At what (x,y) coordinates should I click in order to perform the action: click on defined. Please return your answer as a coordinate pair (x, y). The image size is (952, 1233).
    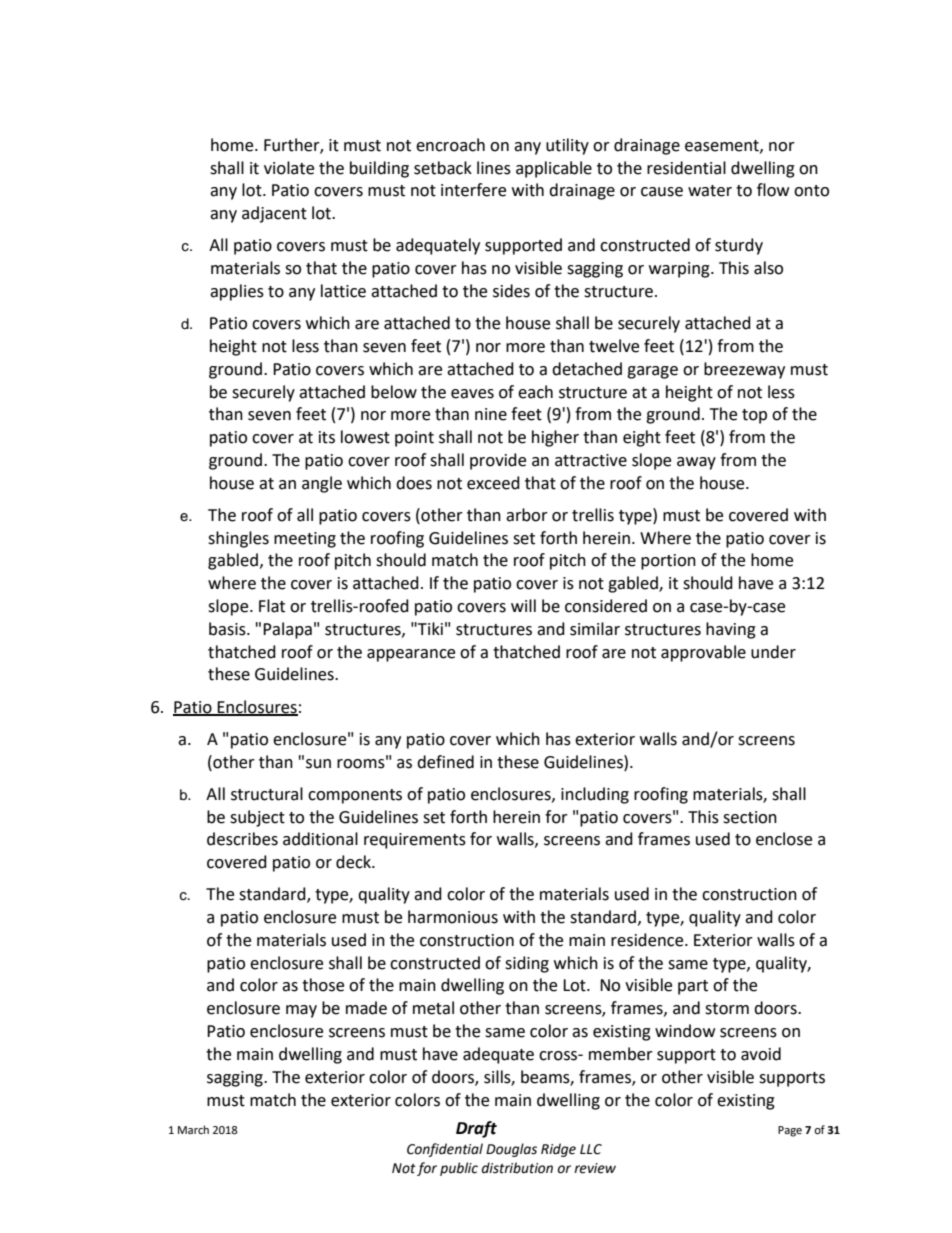
    Looking at the image, I should click on (445, 762).
